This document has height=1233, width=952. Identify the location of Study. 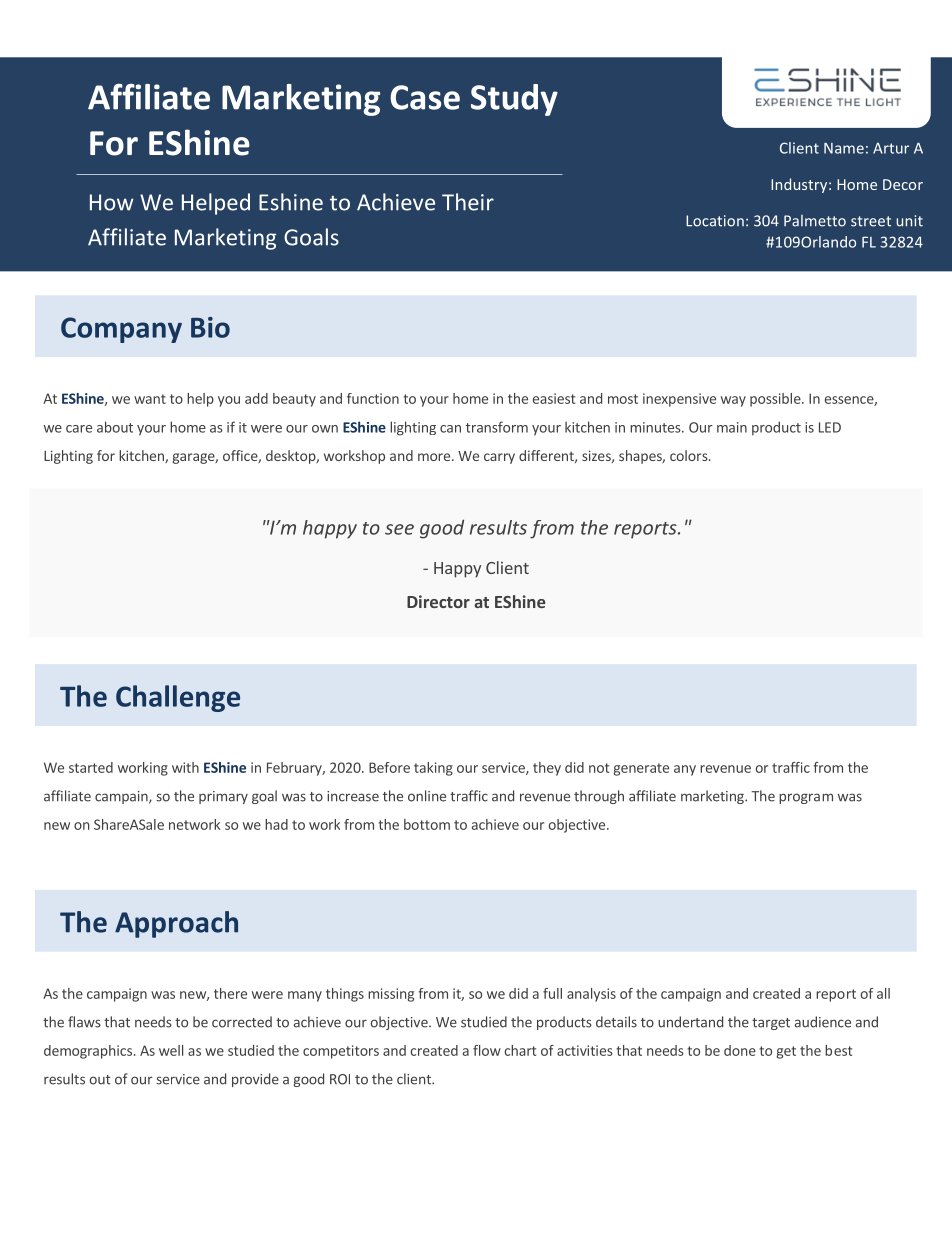
(514, 100).
